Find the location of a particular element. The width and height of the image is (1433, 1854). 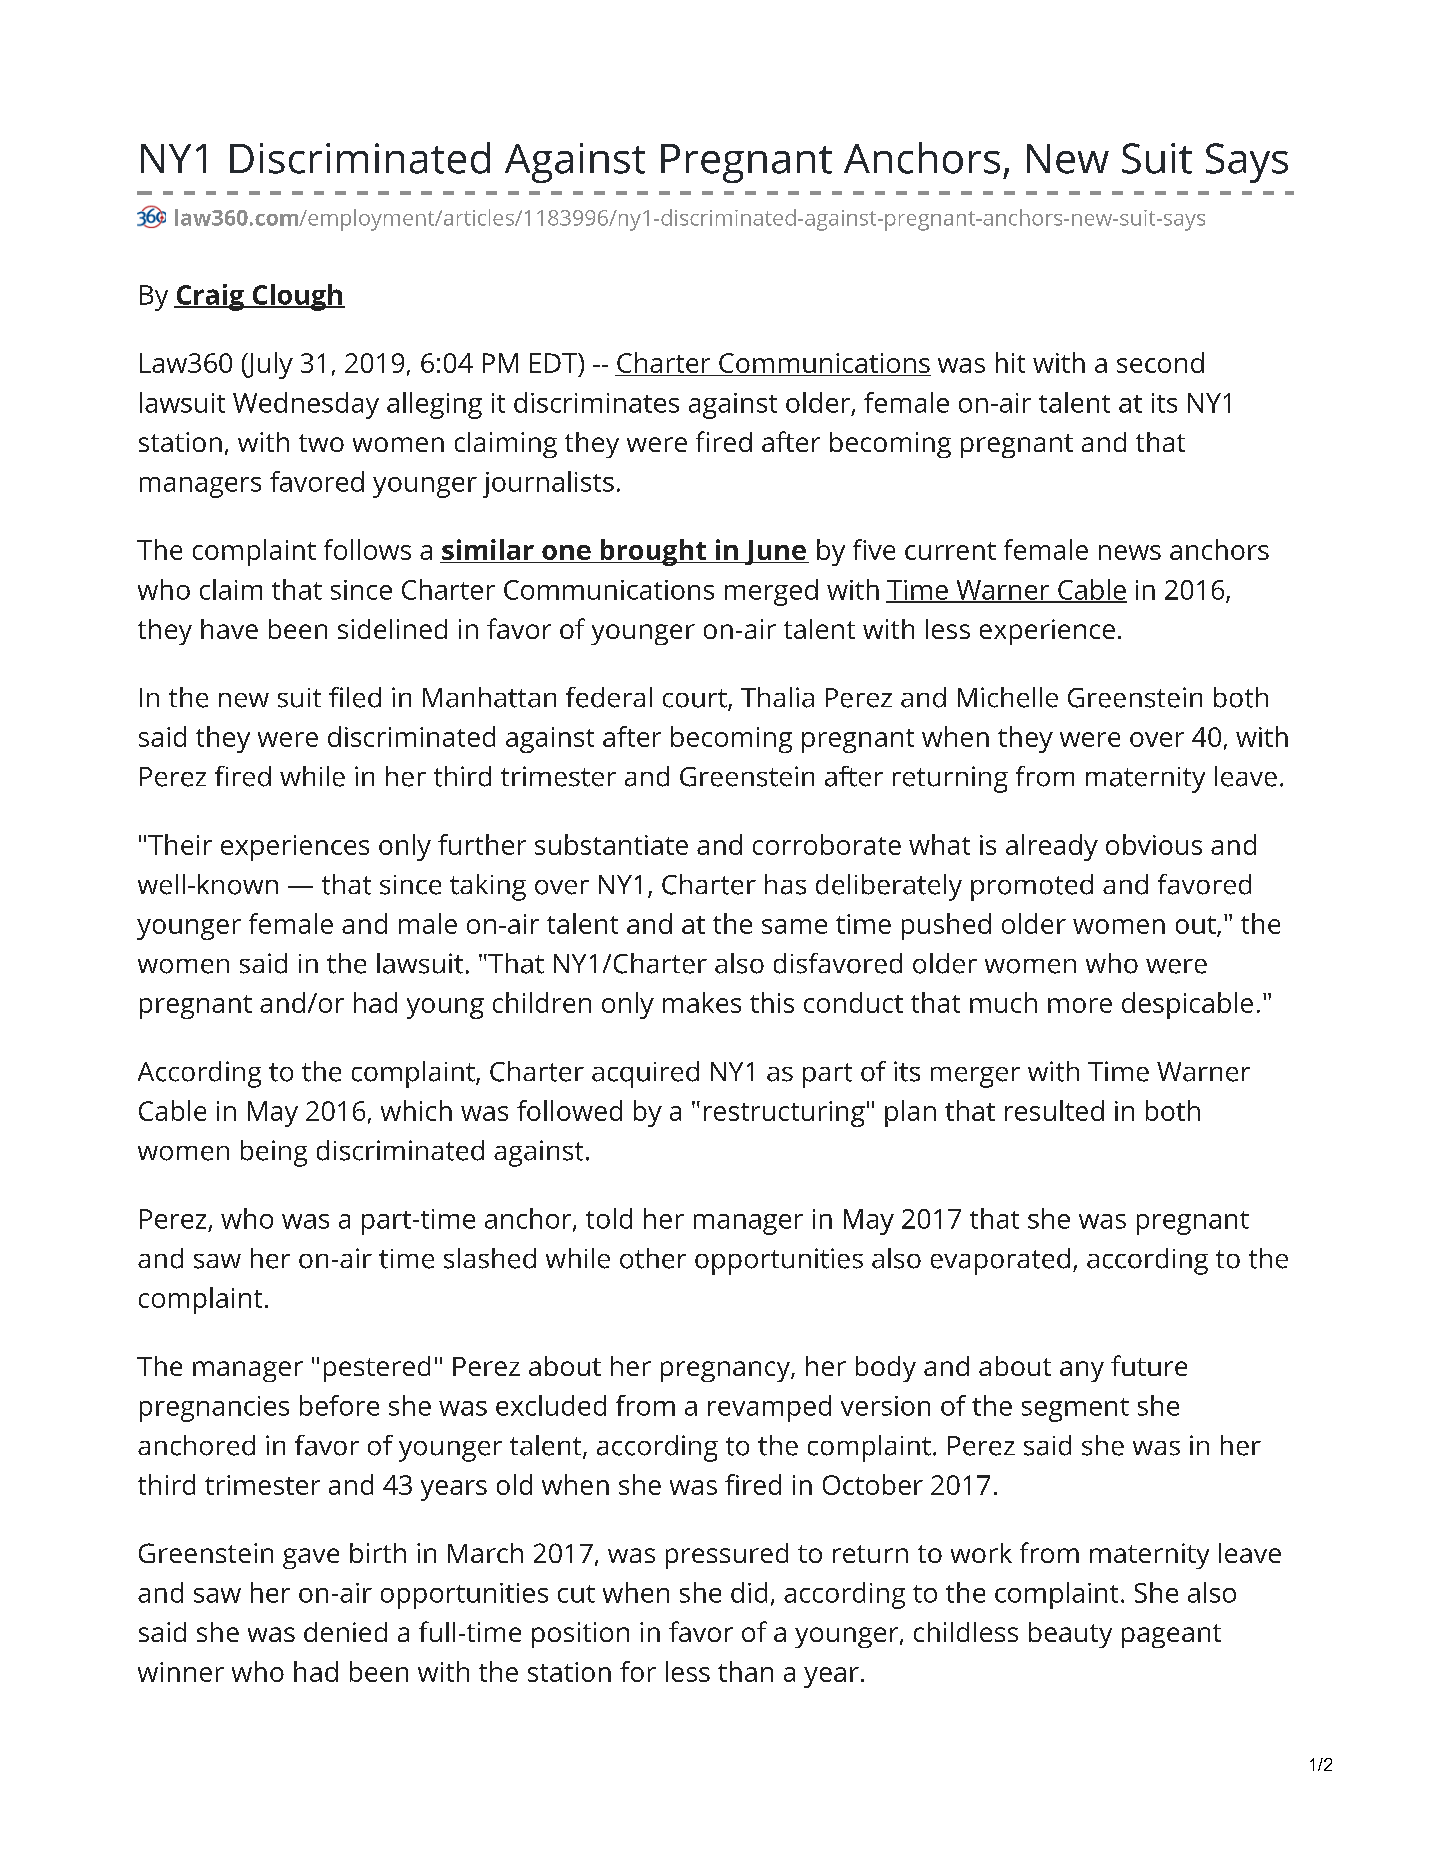

Wednesday is located at coordinates (306, 405).
